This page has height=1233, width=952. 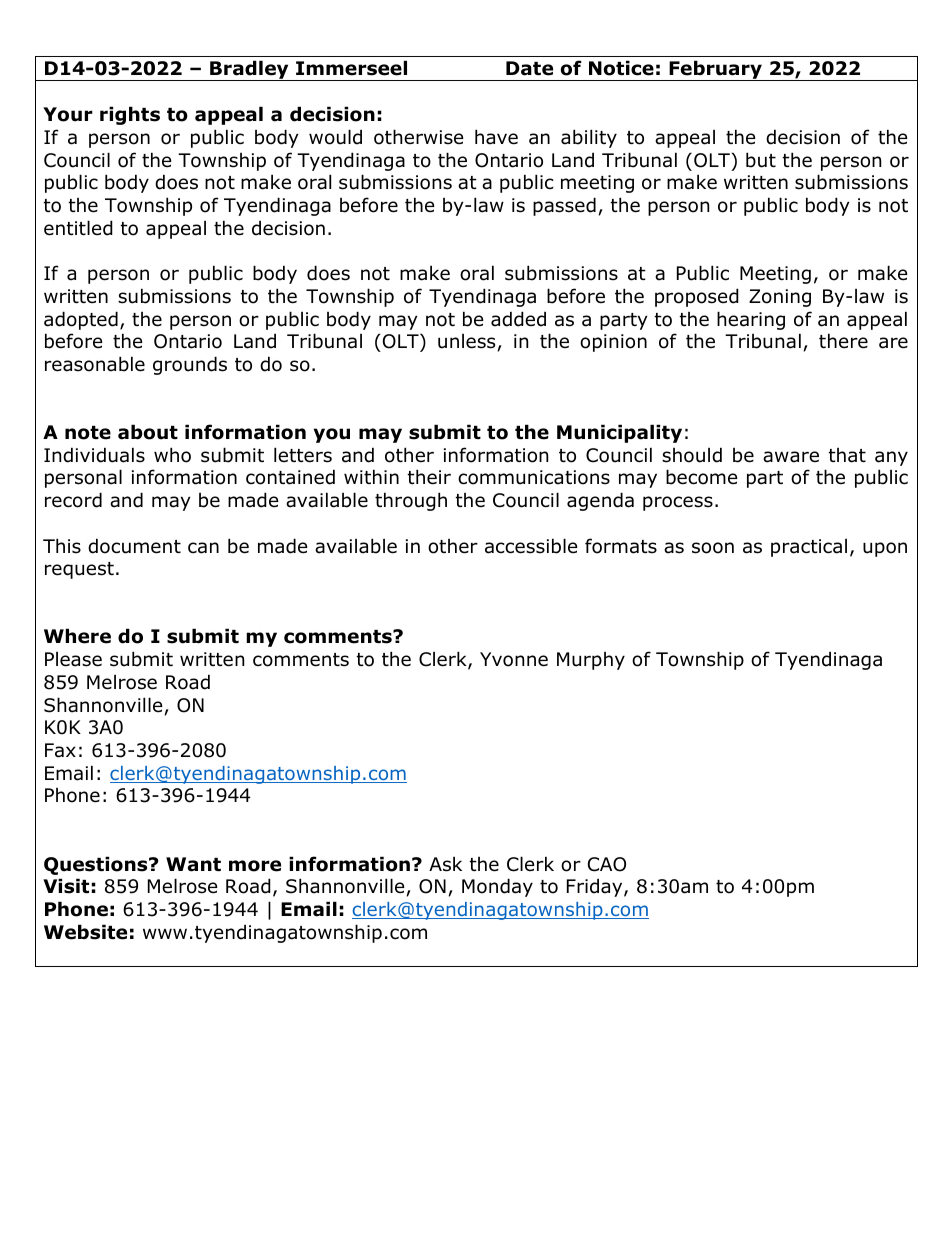 I want to click on Zoning, so click(x=780, y=298).
